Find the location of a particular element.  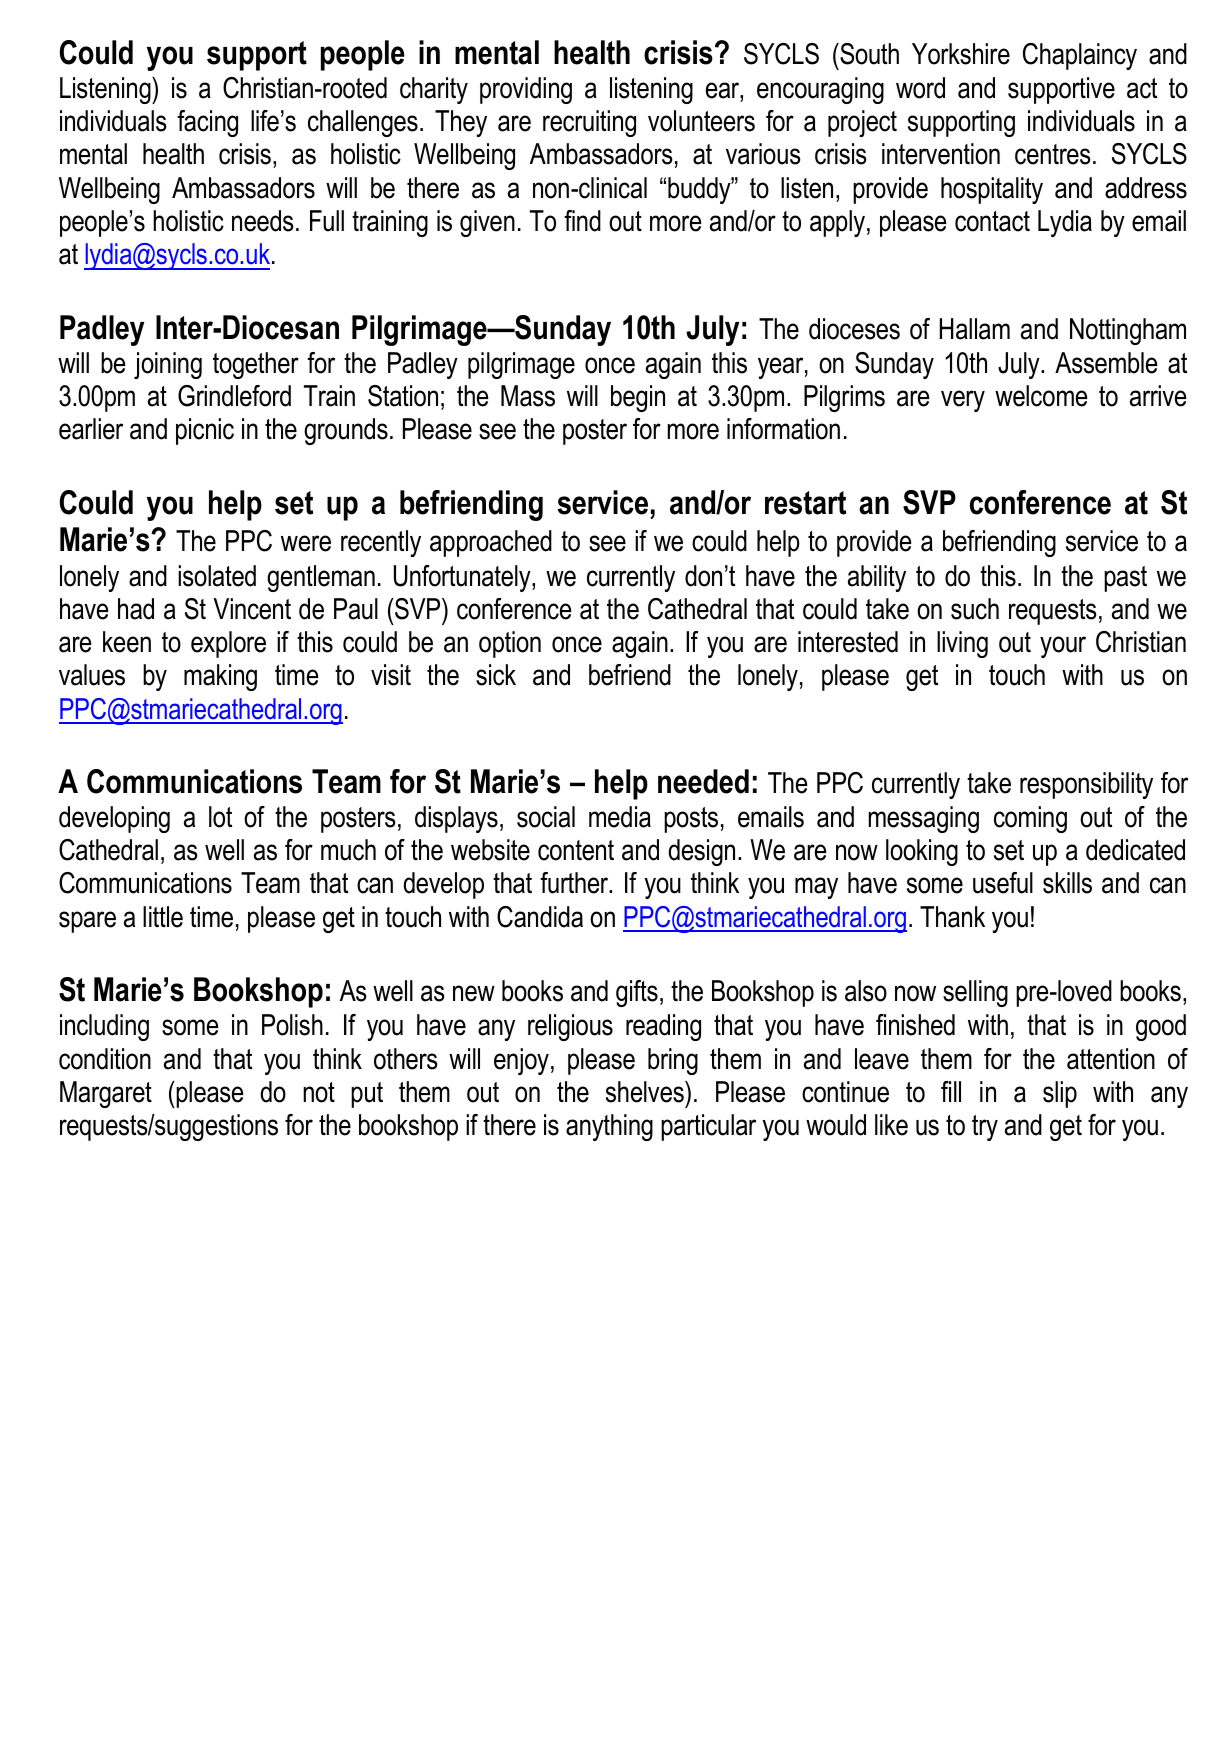

isolated is located at coordinates (217, 576).
